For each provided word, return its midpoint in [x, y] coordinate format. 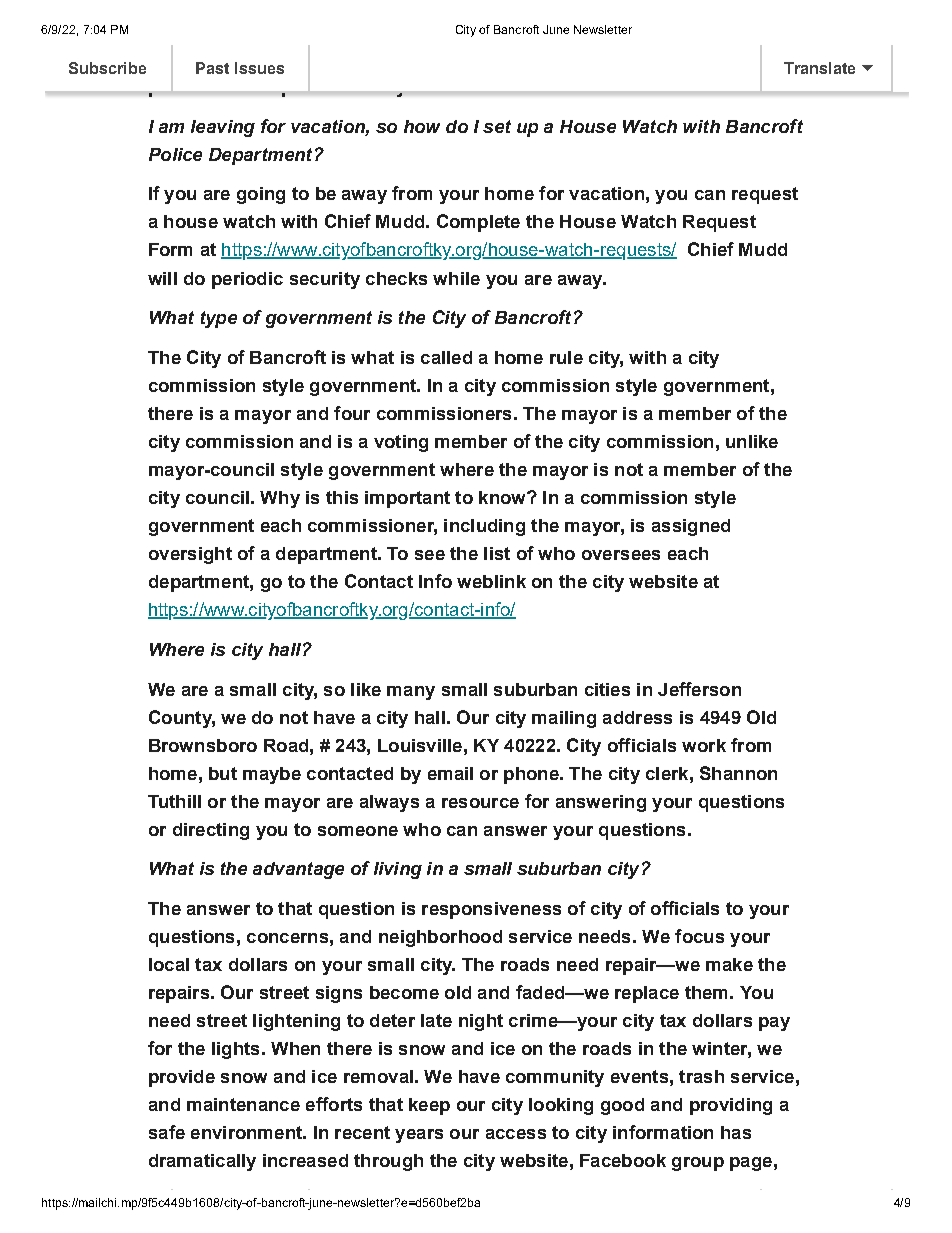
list [497, 553]
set [497, 126]
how [422, 126]
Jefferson [699, 689]
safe [167, 1132]
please [177, 87]
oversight [190, 555]
